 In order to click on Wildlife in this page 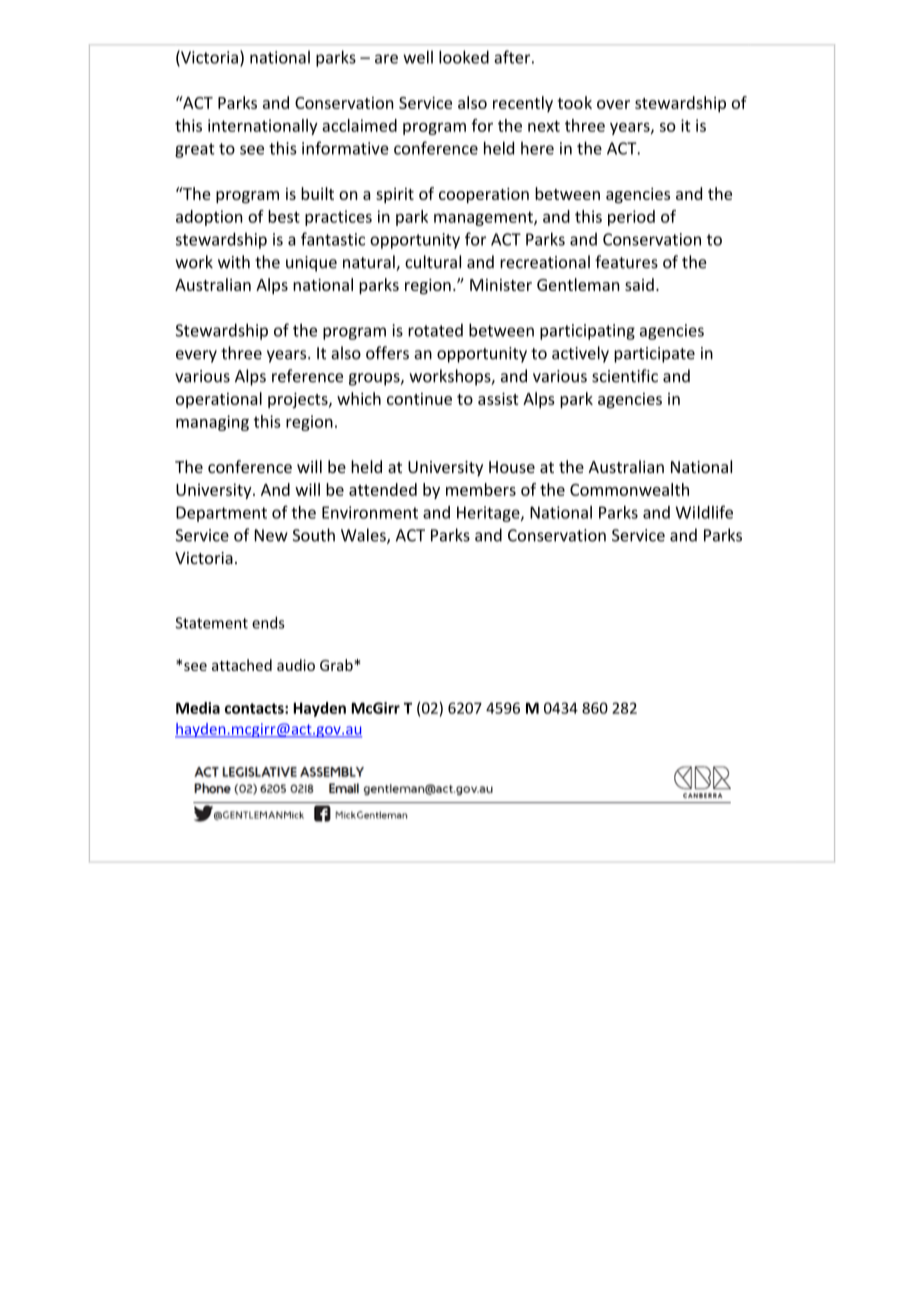, I will do `click(704, 512)`.
